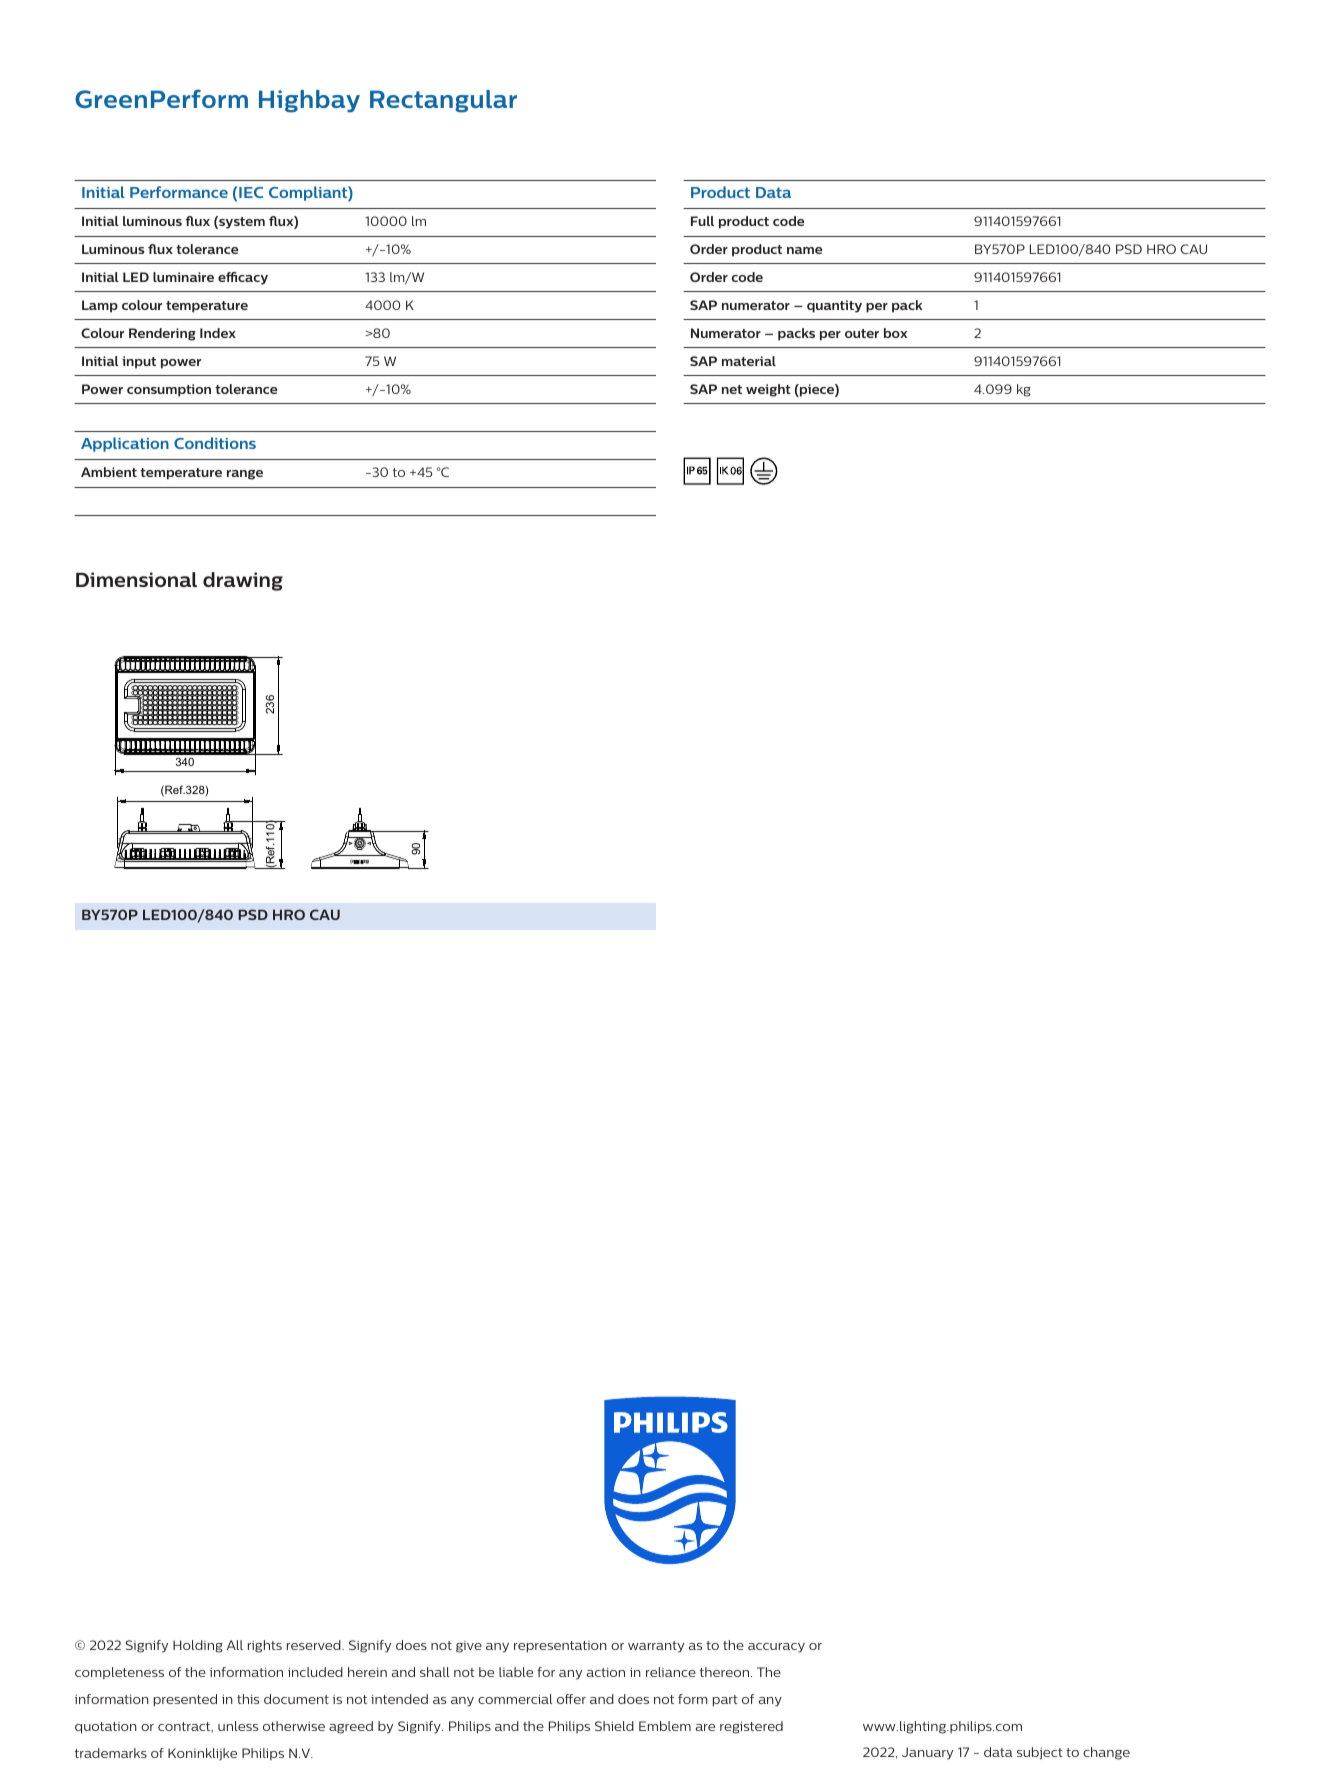 This screenshot has height=1781, width=1340. Describe the element at coordinates (248, 1699) in the screenshot. I see `this` at that location.
